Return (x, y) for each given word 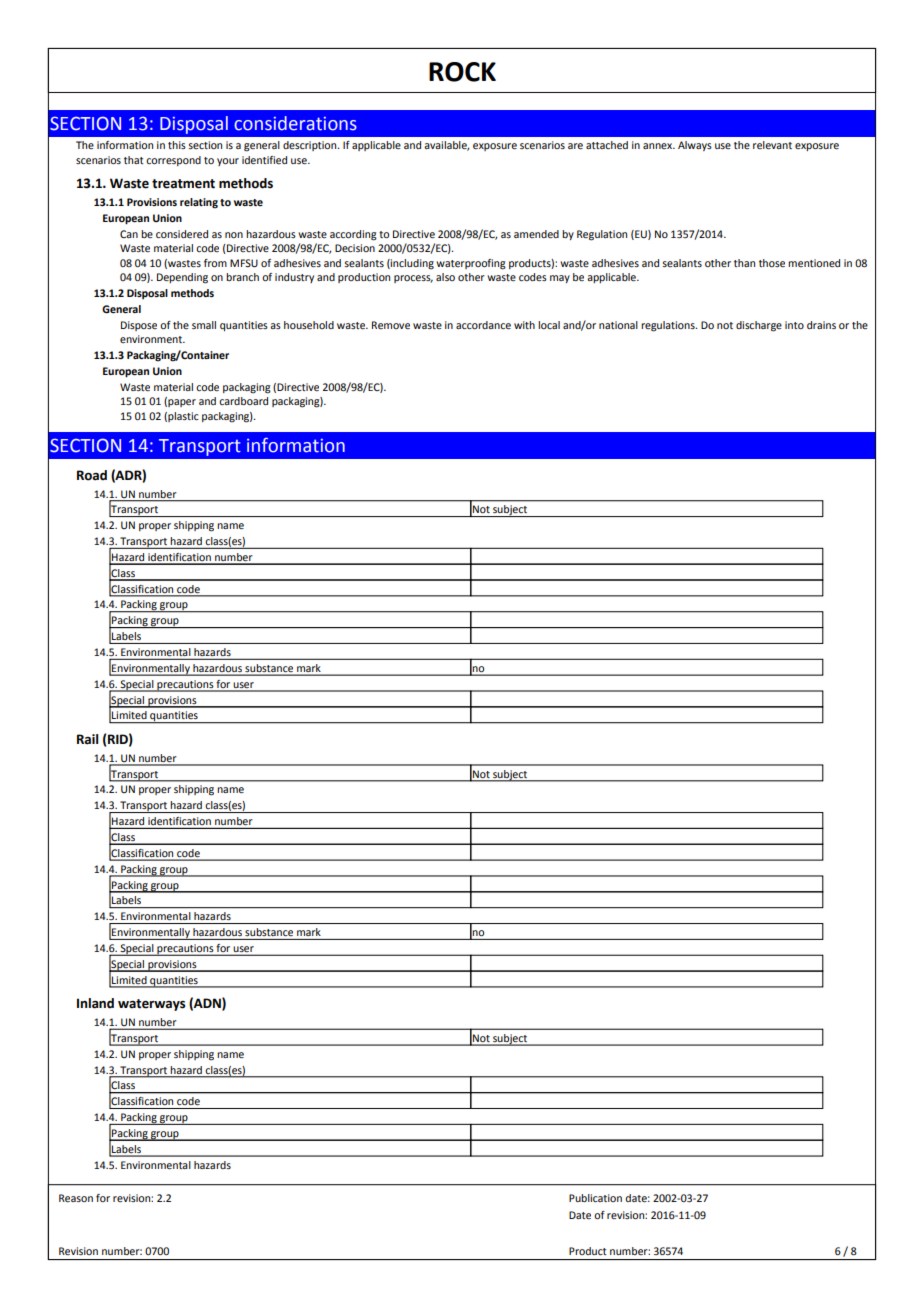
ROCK (462, 72)
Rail (87, 739)
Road (92, 475)
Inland (95, 1003)
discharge (759, 326)
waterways (151, 1005)
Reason (76, 1198)
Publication (595, 1198)
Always (695, 146)
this (177, 145)
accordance (483, 325)
